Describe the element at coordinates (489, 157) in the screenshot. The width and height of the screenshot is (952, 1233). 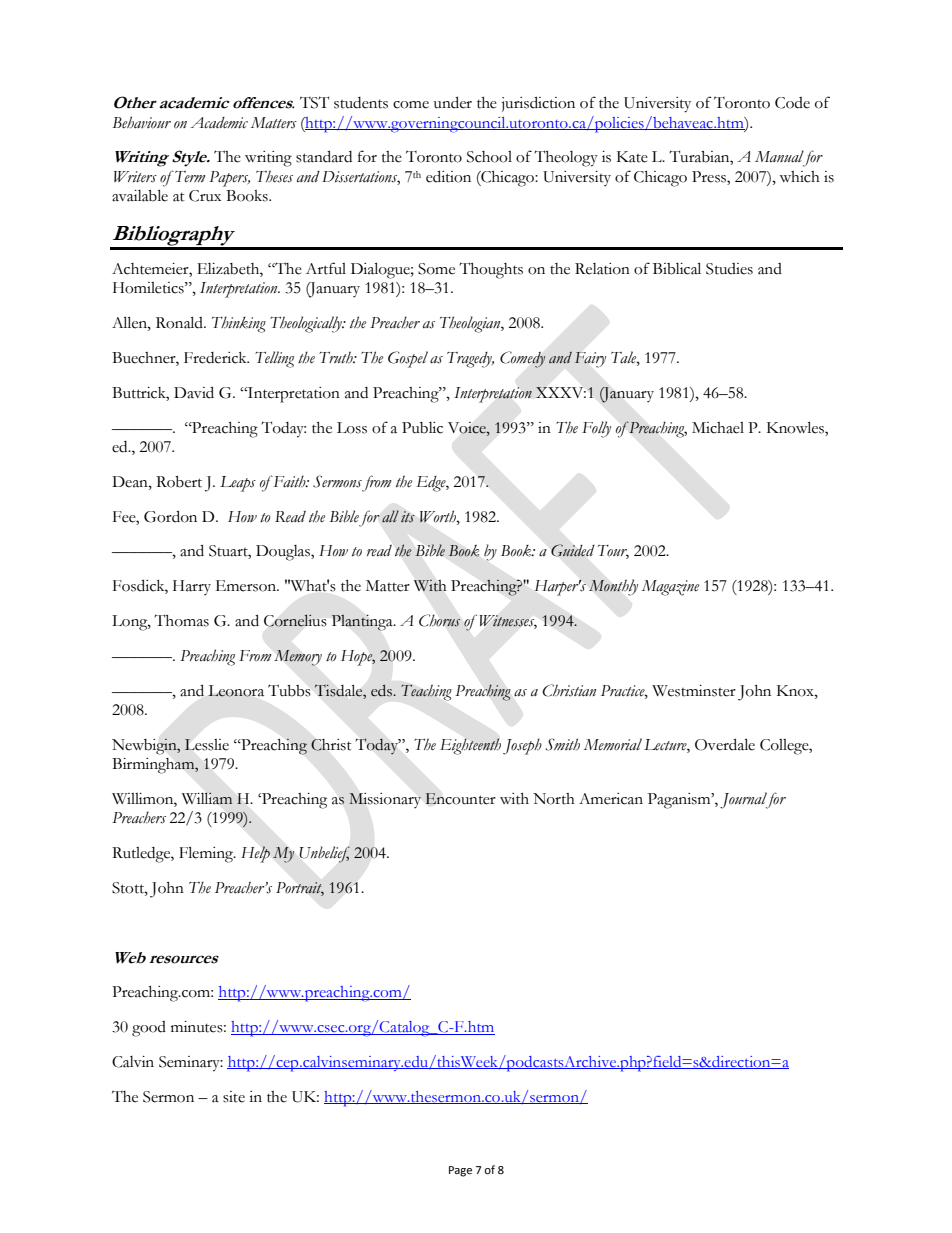
I see `School` at that location.
